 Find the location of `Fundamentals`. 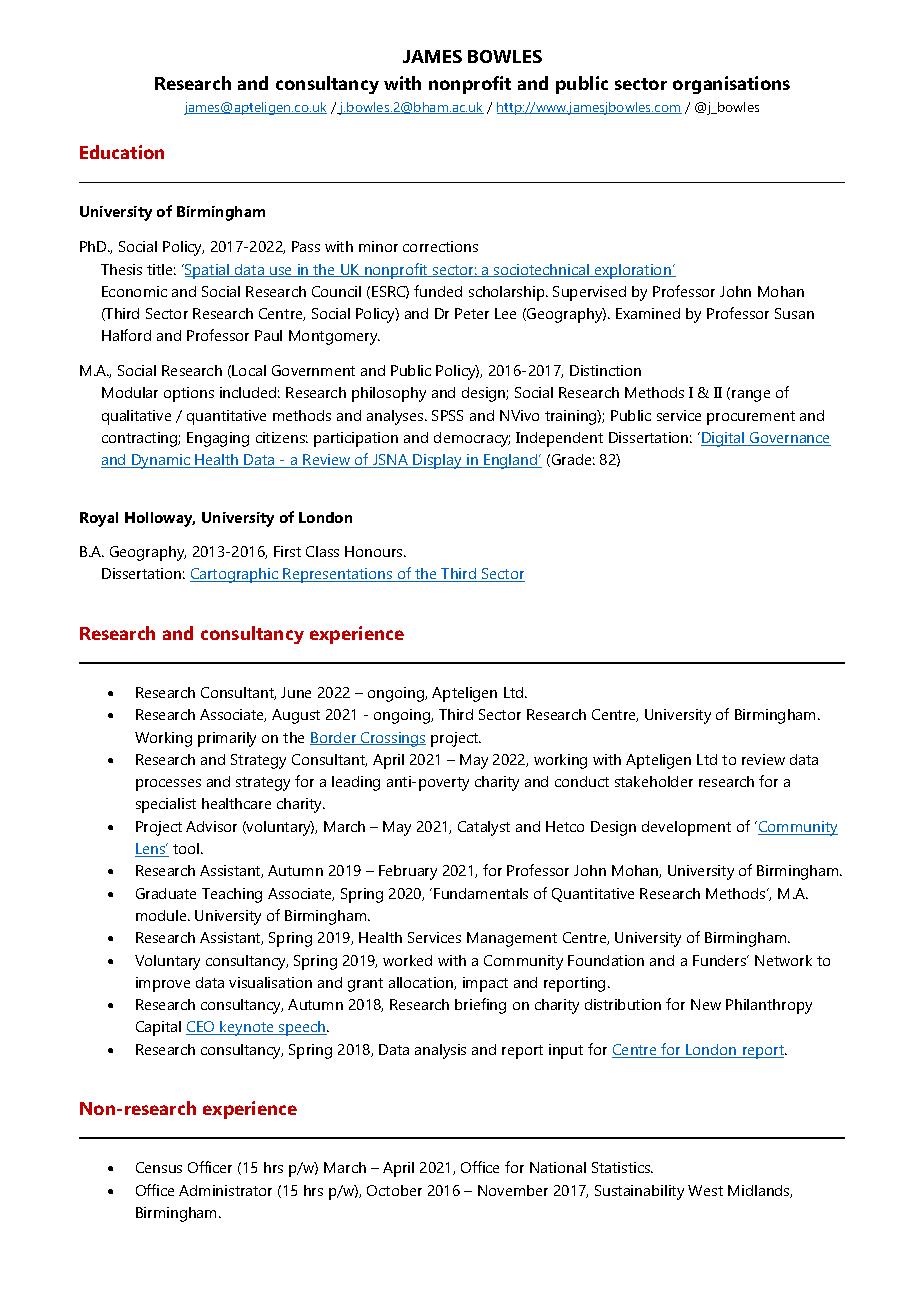

Fundamentals is located at coordinates (481, 893).
